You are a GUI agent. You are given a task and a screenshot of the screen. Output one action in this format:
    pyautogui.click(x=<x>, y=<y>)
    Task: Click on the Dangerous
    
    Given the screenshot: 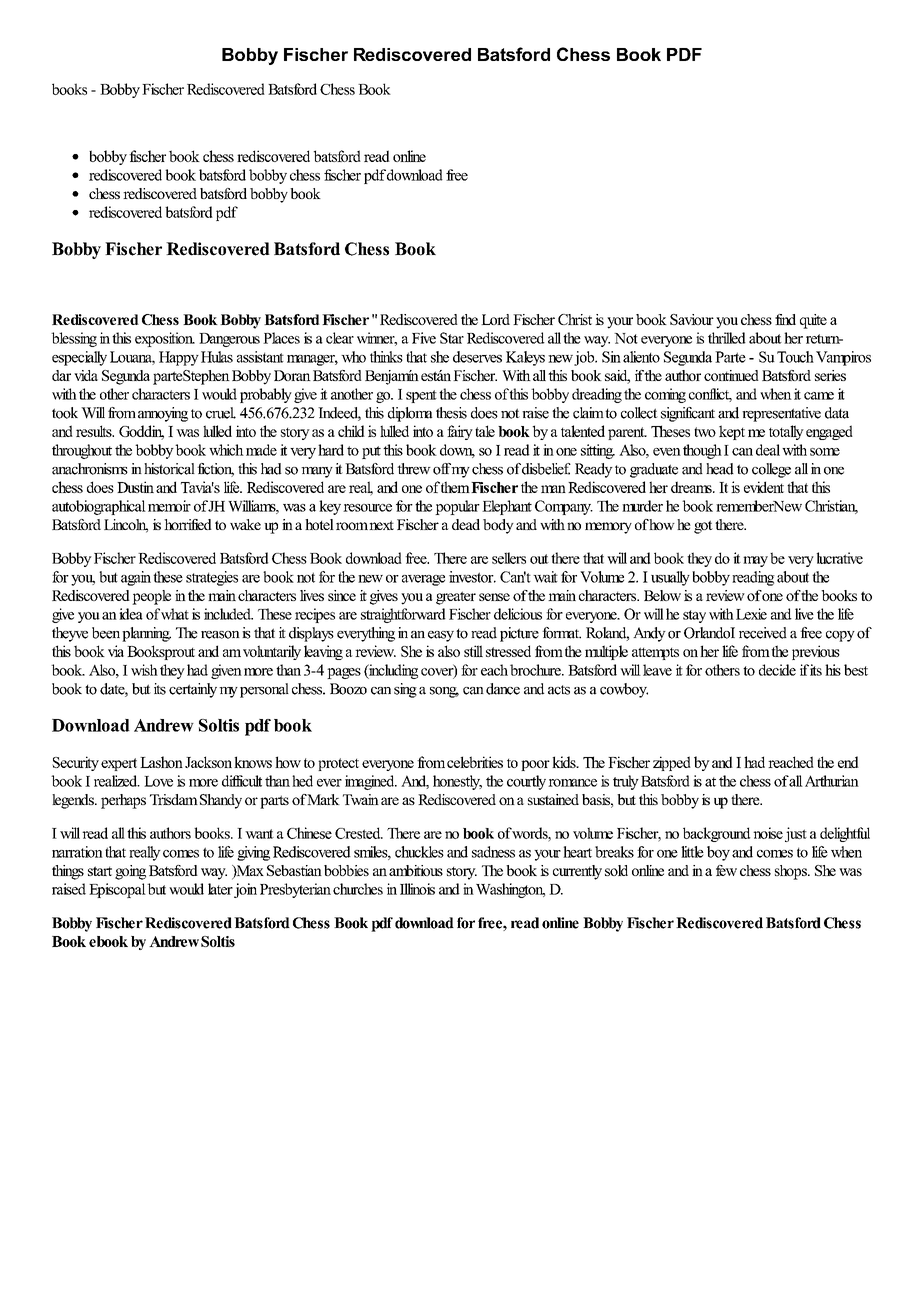 What is the action you would take?
    pyautogui.click(x=229, y=340)
